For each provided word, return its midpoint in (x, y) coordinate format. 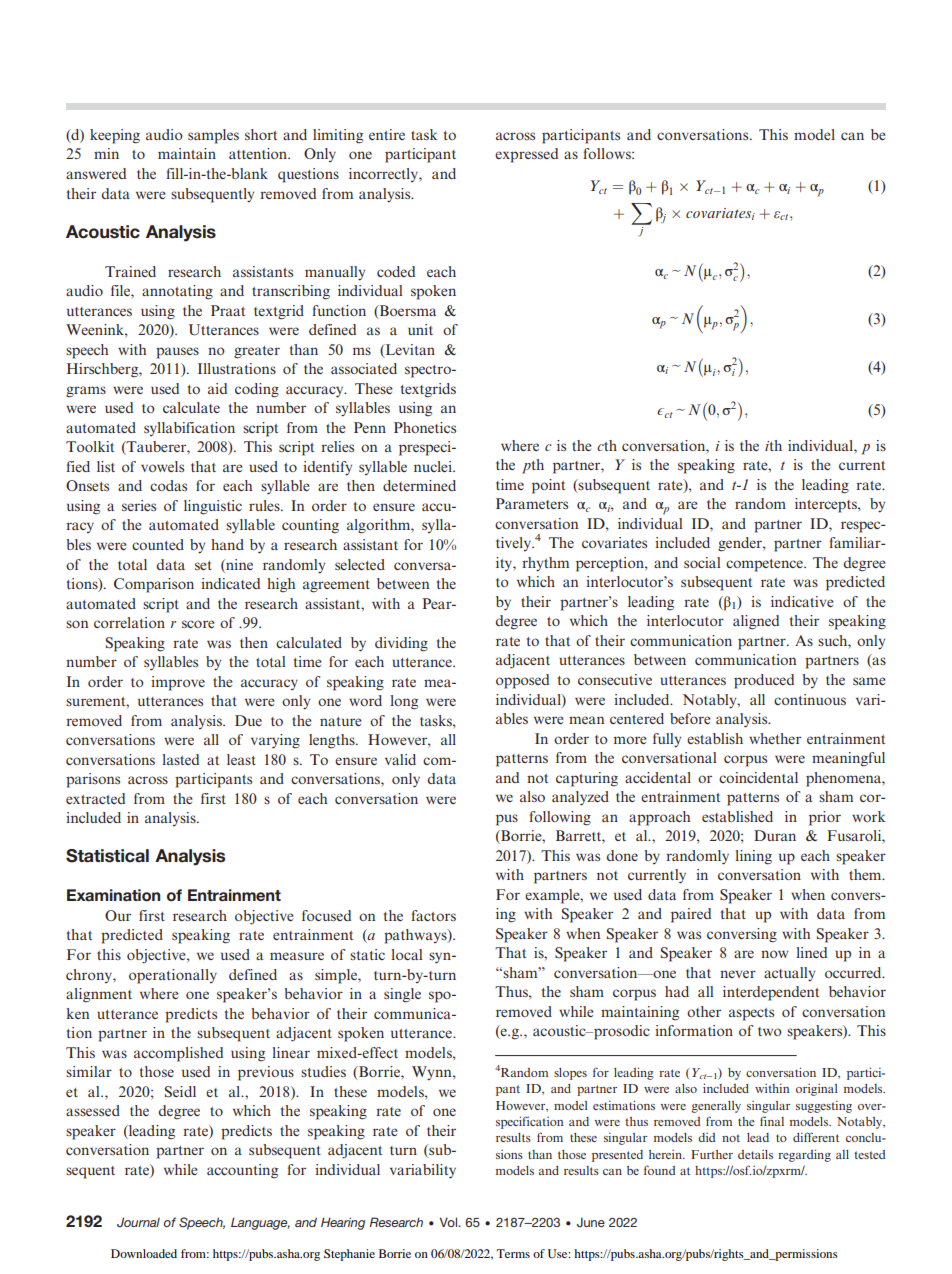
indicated (230, 583)
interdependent (771, 993)
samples (213, 136)
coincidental (758, 777)
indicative (802, 601)
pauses (177, 353)
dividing (401, 644)
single (402, 995)
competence (765, 565)
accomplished (178, 1054)
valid (400, 759)
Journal (138, 1222)
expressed (526, 155)
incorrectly (384, 175)
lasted (180, 759)
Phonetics (425, 427)
